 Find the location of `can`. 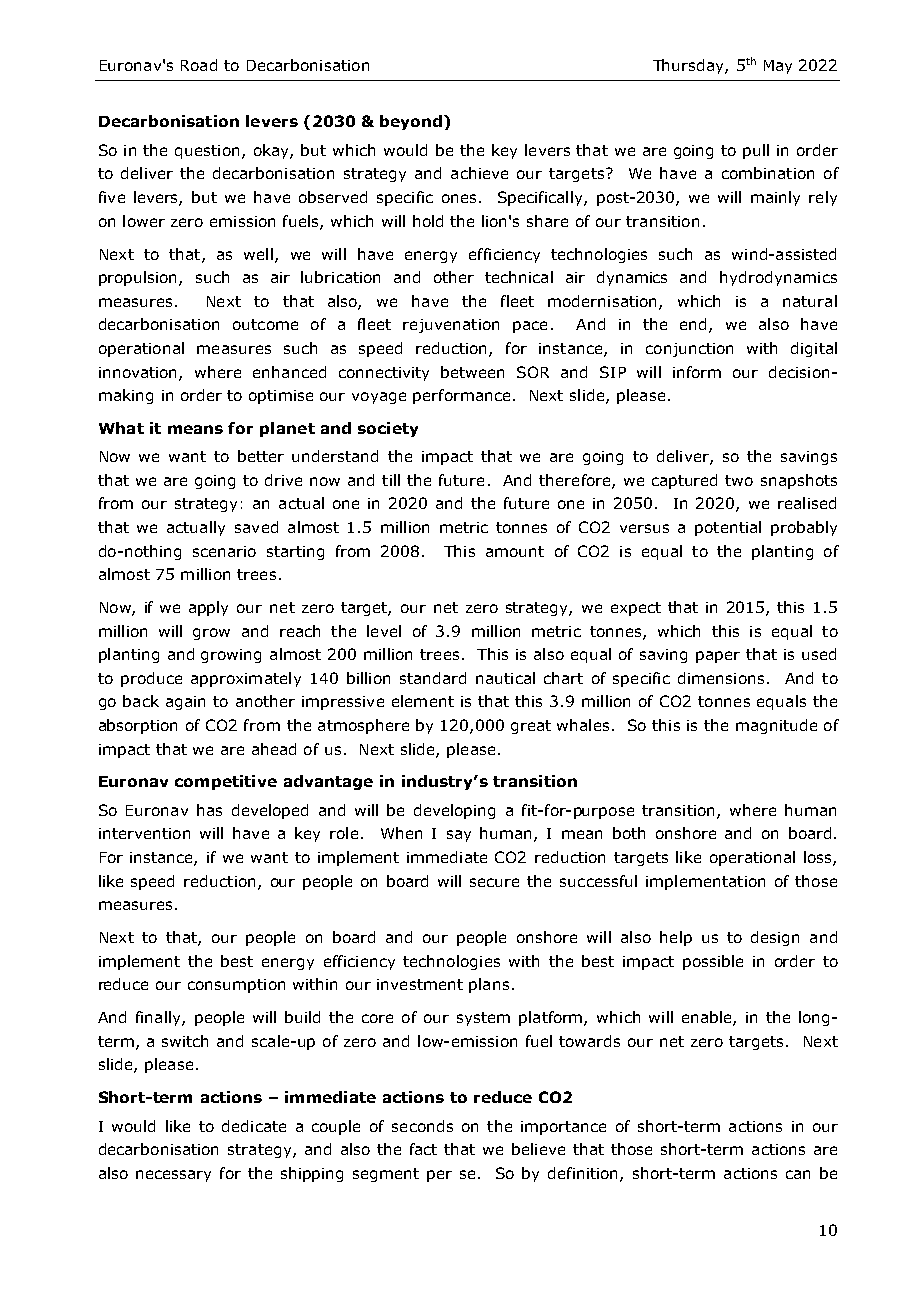

can is located at coordinates (798, 1174).
